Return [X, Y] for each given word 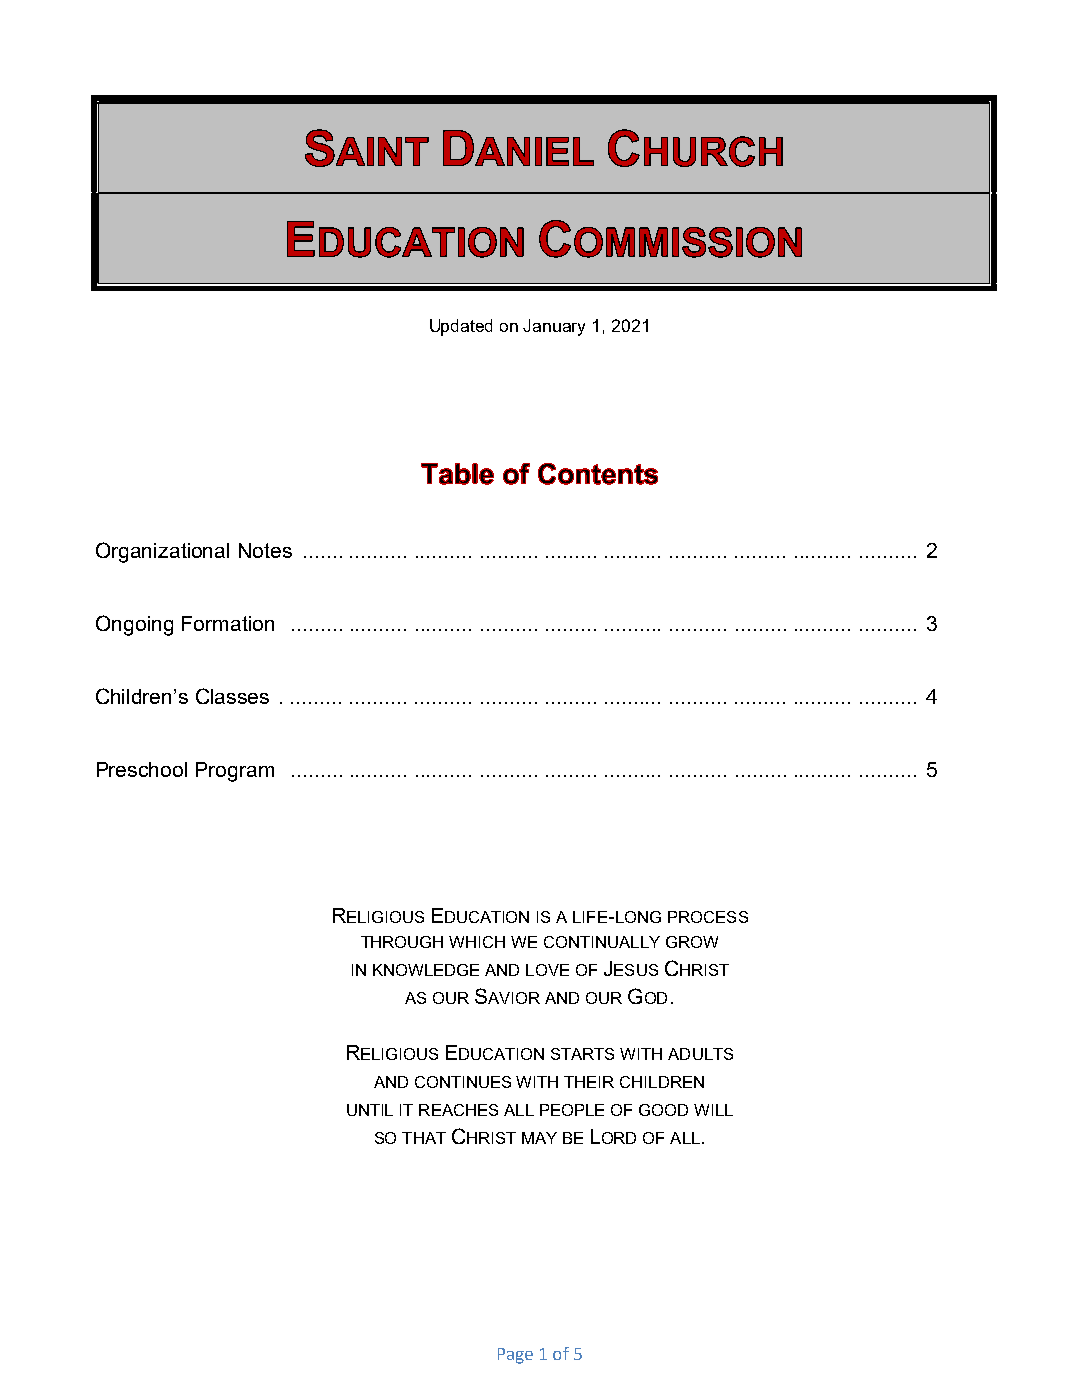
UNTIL [370, 1110]
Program [235, 772]
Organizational [162, 552]
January [554, 327]
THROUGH [402, 942]
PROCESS [708, 917]
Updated [461, 327]
